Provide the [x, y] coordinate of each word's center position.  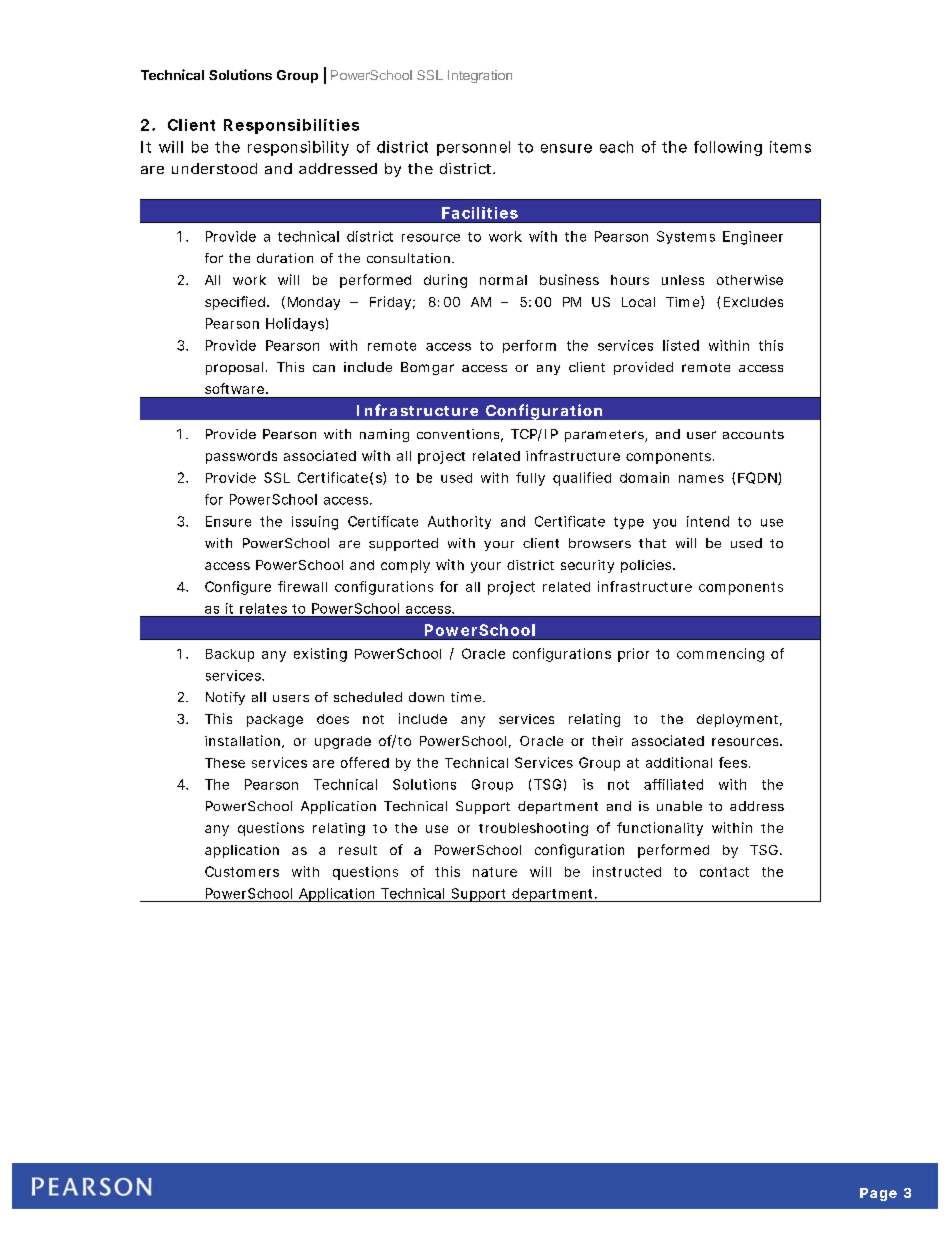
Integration [480, 76]
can [324, 368]
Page [878, 1194]
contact [724, 872]
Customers [242, 871]
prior [633, 655]
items [790, 147]
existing [320, 655]
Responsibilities [291, 126]
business [569, 279]
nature [495, 872]
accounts [753, 434]
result [358, 850]
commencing [720, 655]
